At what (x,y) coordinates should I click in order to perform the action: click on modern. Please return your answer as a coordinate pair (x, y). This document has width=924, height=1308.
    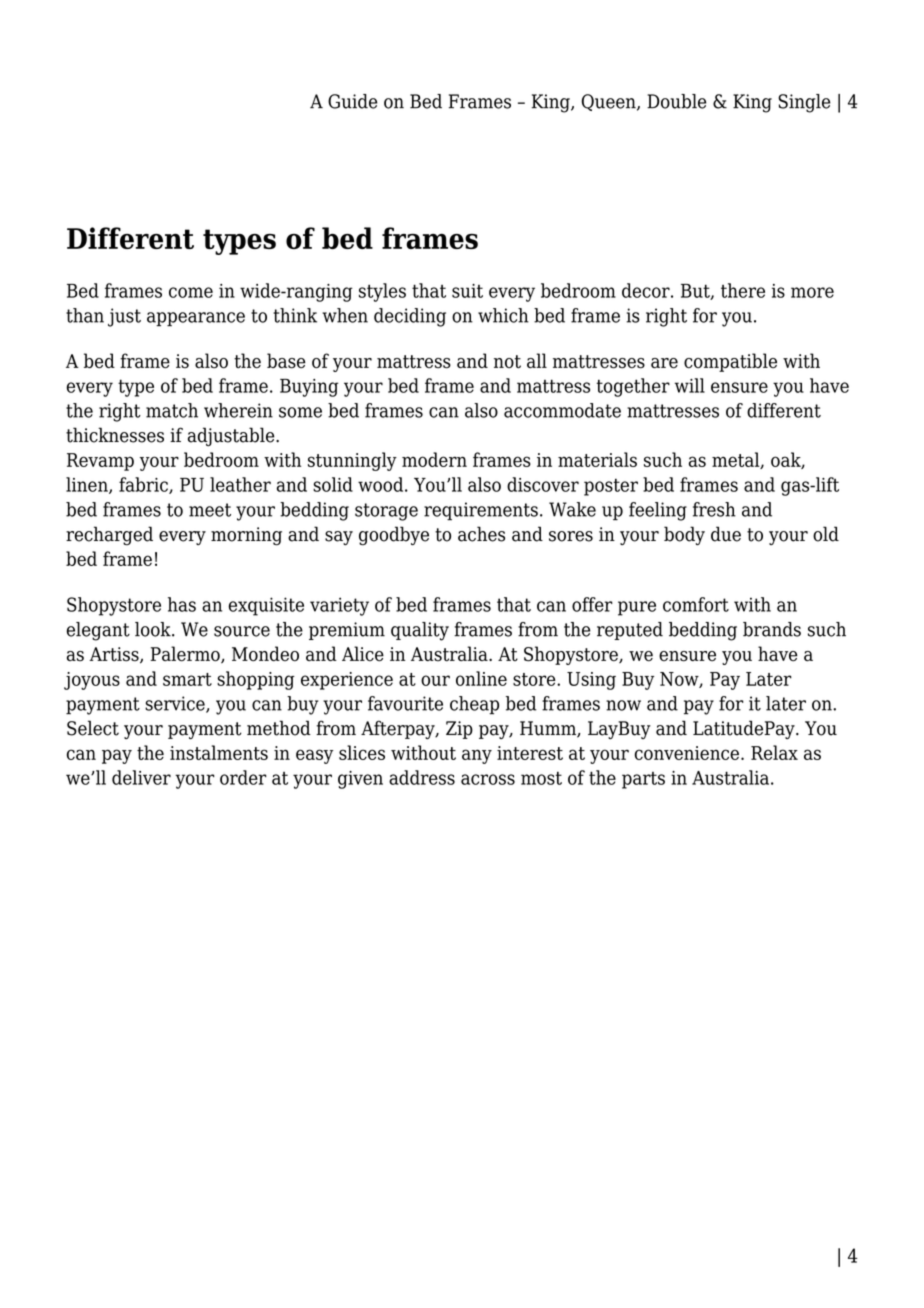
    Looking at the image, I should click on (434, 459).
